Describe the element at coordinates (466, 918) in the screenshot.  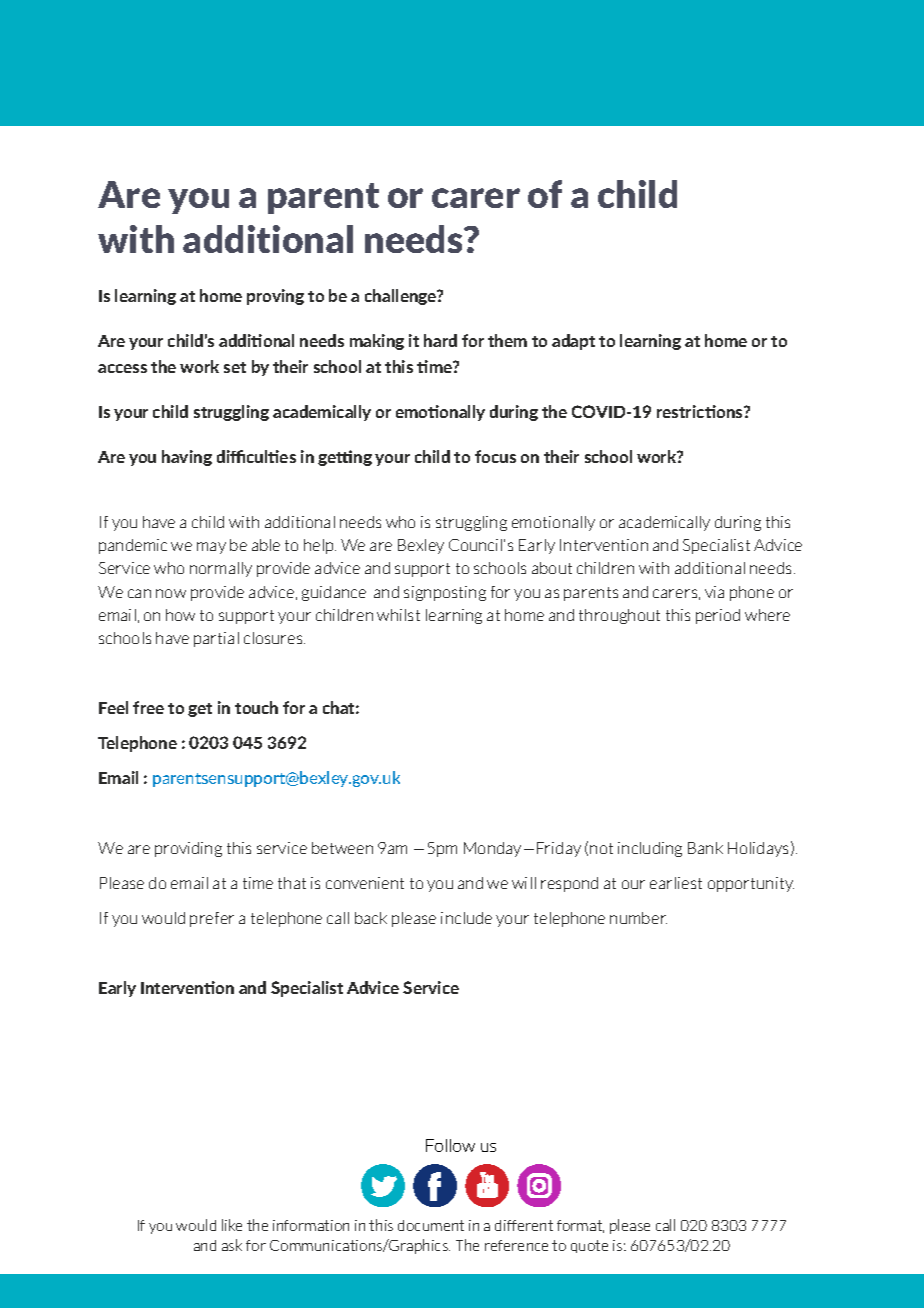
I see `include` at that location.
